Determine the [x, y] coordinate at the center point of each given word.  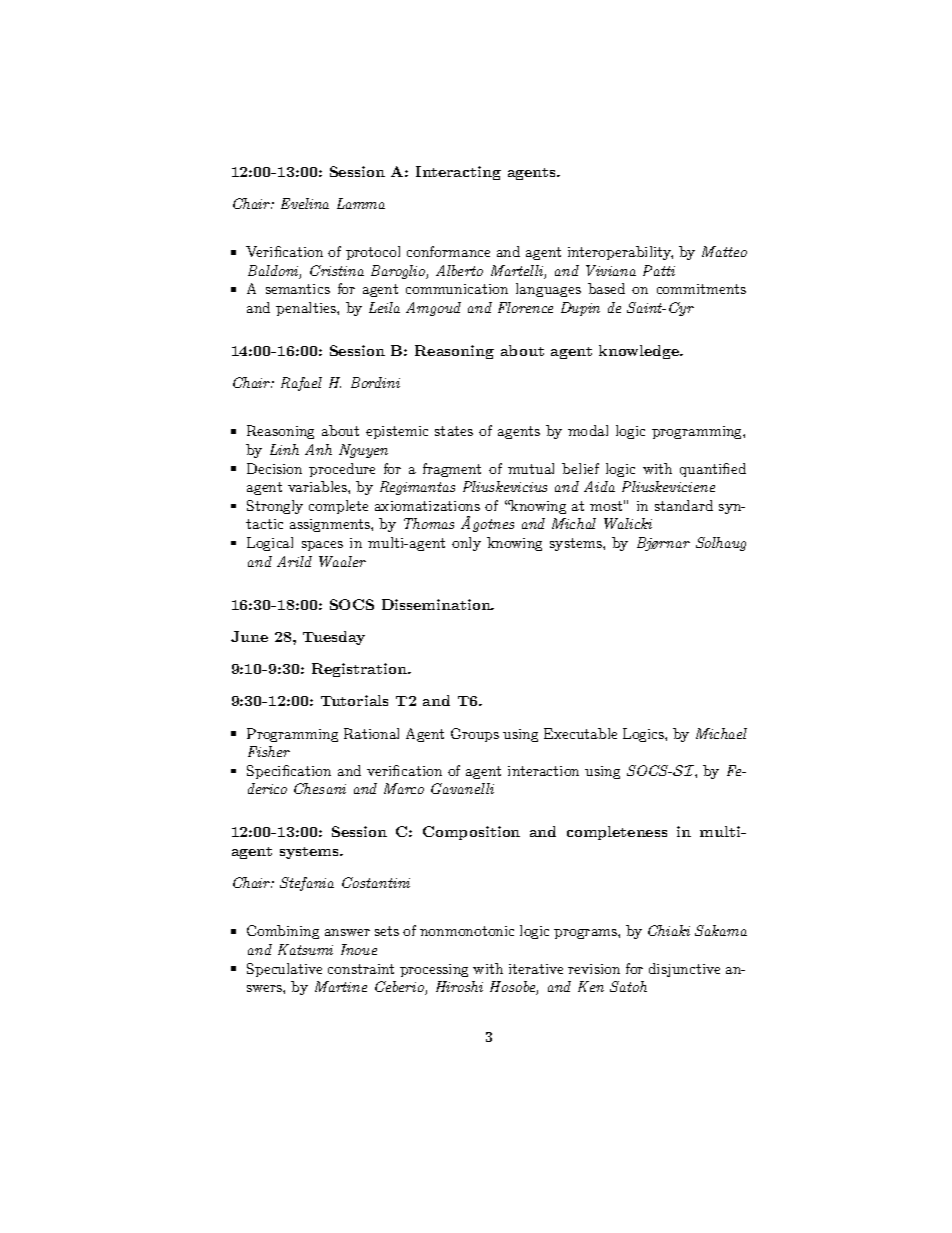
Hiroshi [459, 986]
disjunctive [684, 970]
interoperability [620, 253]
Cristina [337, 270]
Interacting [458, 173]
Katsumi [305, 949]
